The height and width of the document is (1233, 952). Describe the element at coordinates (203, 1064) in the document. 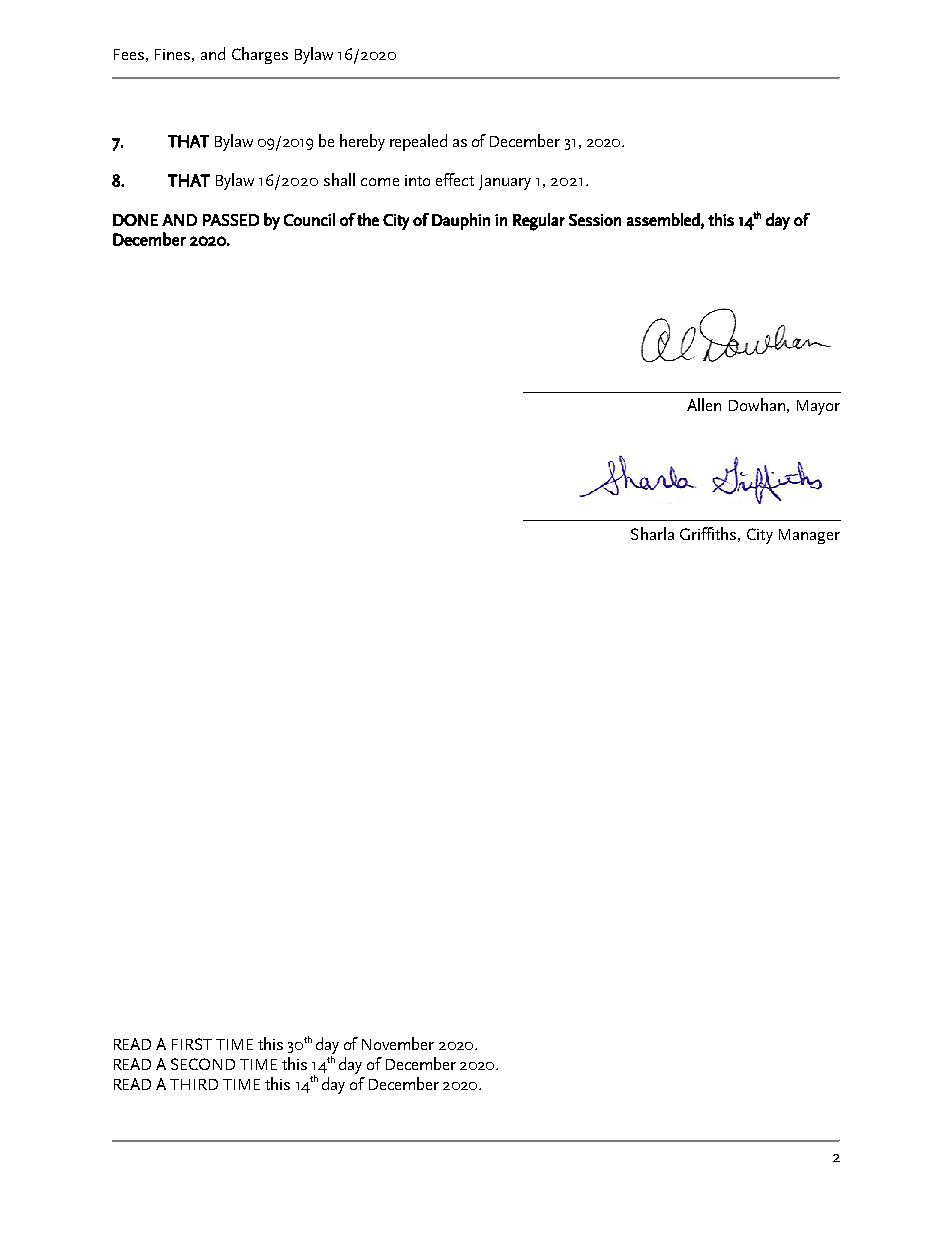

I see `SECOND` at that location.
